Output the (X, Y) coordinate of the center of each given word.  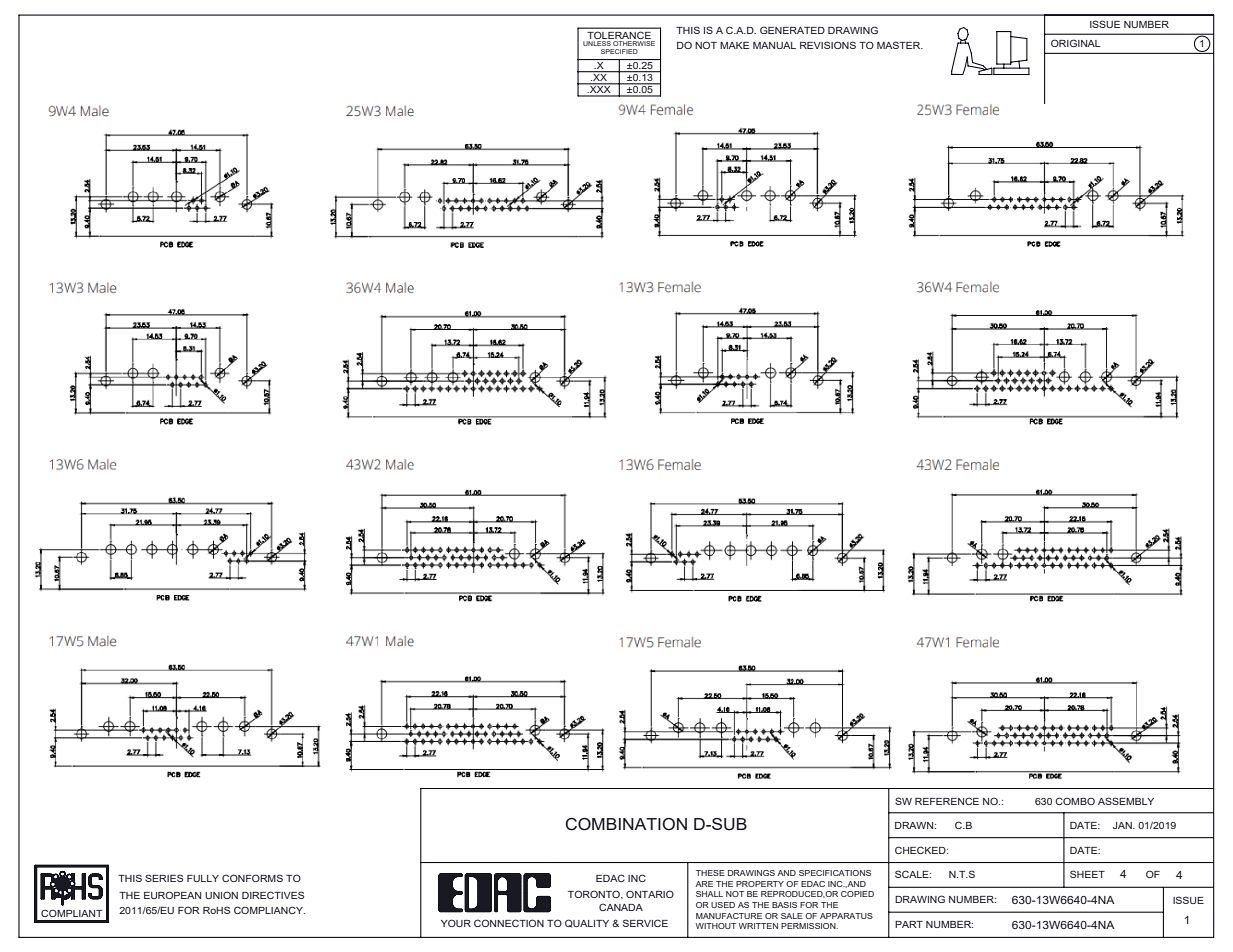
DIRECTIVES (273, 895)
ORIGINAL (1075, 43)
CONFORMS (252, 878)
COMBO (1075, 801)
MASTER (900, 45)
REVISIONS (828, 45)
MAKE (734, 45)
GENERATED (792, 30)
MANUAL (774, 45)
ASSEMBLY (1126, 801)
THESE (710, 873)
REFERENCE (947, 801)
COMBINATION (626, 824)
